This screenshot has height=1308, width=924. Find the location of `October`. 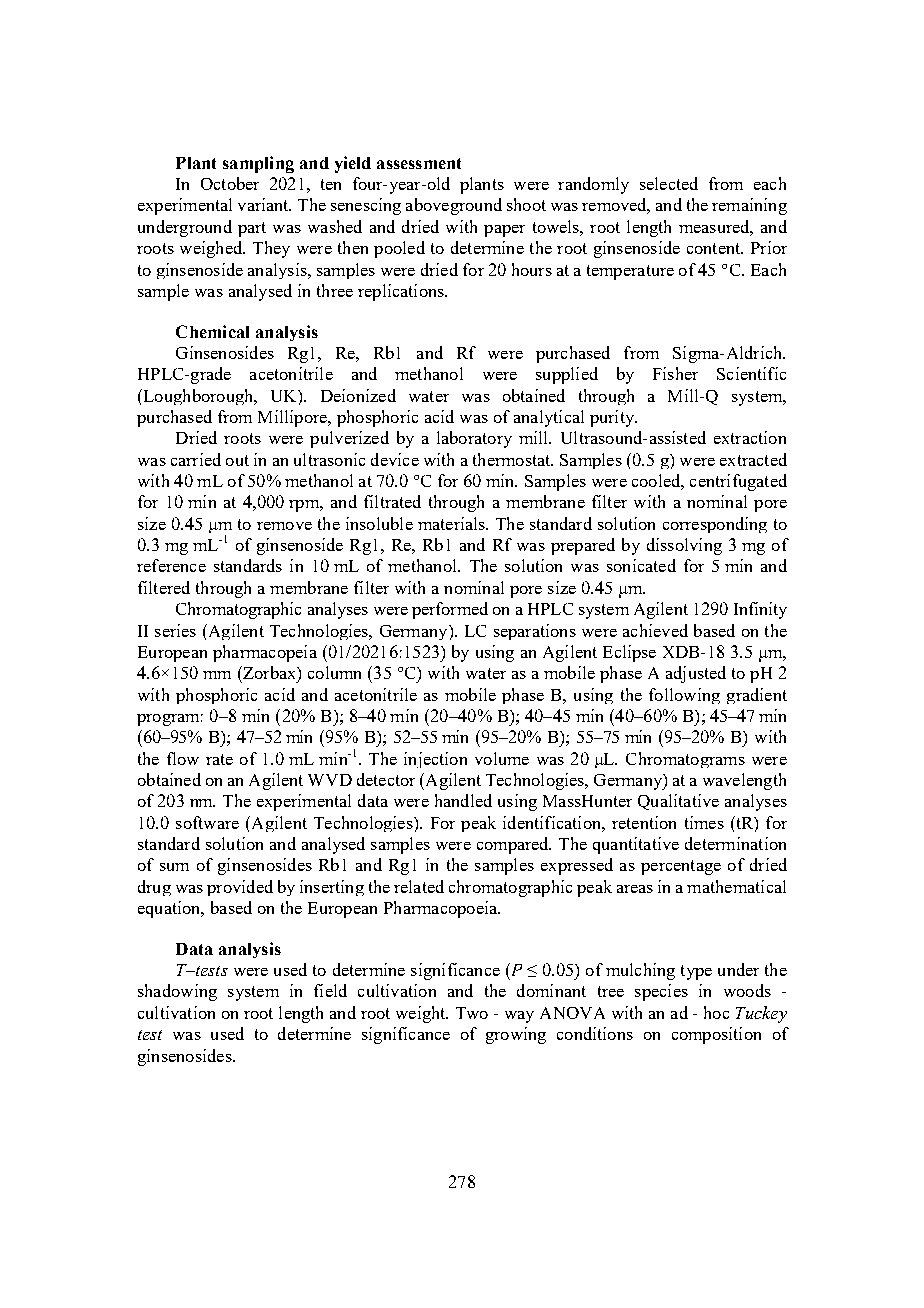

October is located at coordinates (230, 183).
